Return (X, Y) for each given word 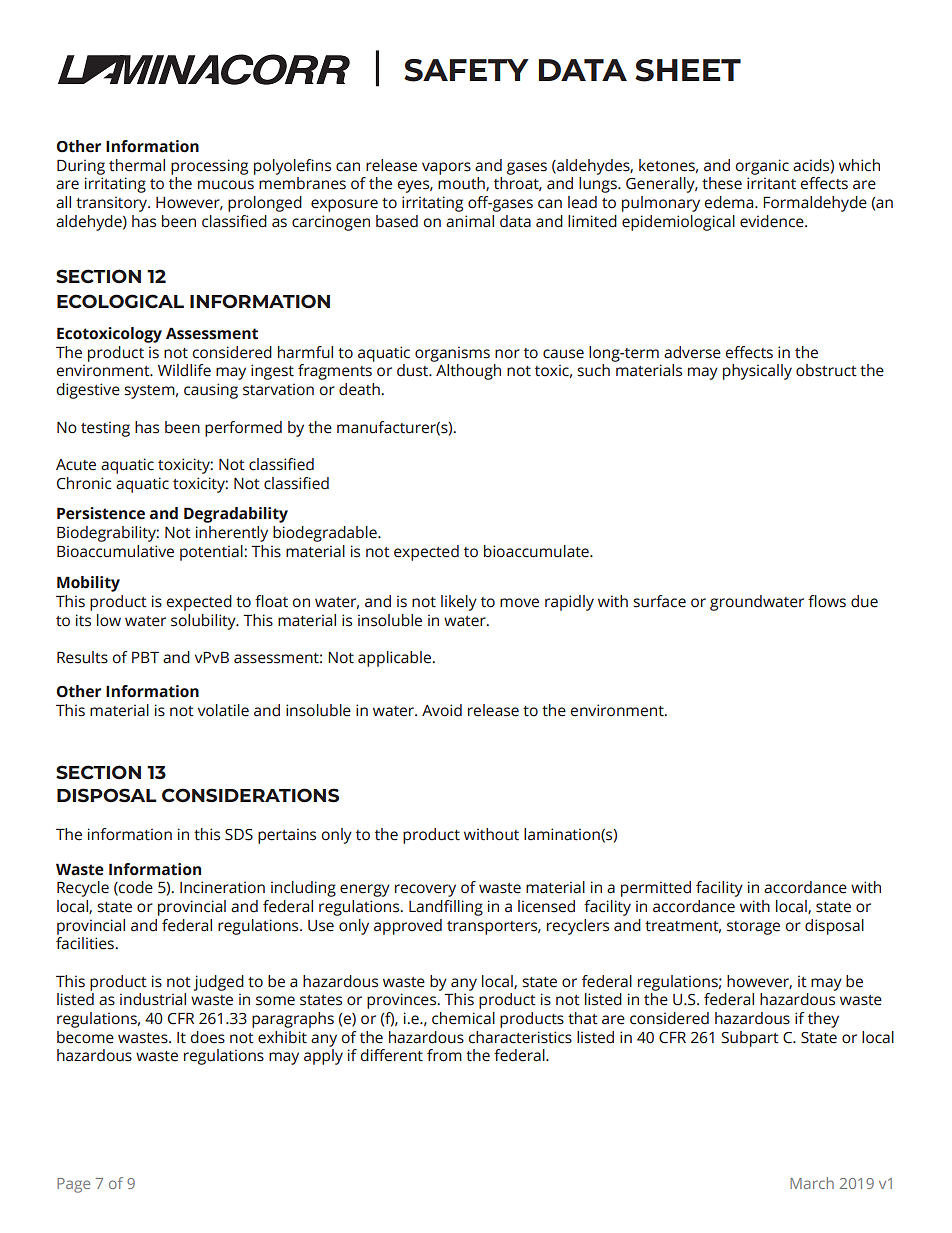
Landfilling (446, 908)
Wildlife (184, 370)
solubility (204, 622)
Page (73, 1185)
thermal (137, 165)
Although (468, 372)
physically (757, 372)
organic (762, 167)
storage (753, 928)
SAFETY (466, 70)
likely (459, 603)
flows (827, 601)
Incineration (222, 887)
